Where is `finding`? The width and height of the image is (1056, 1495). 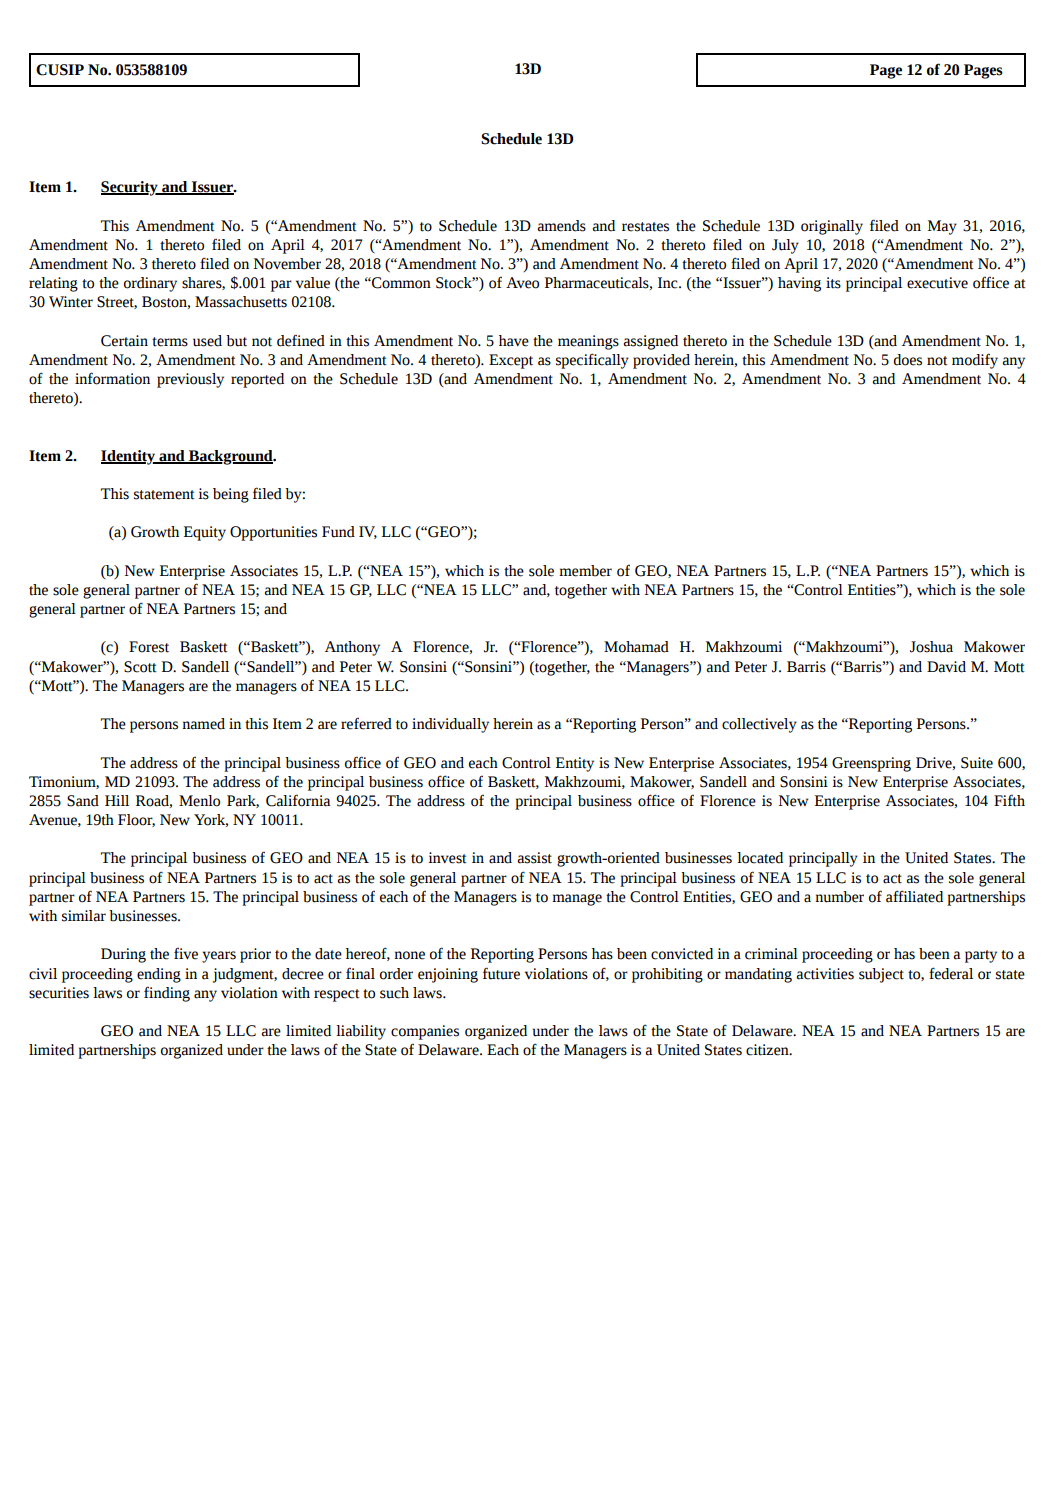
finding is located at coordinates (167, 994).
